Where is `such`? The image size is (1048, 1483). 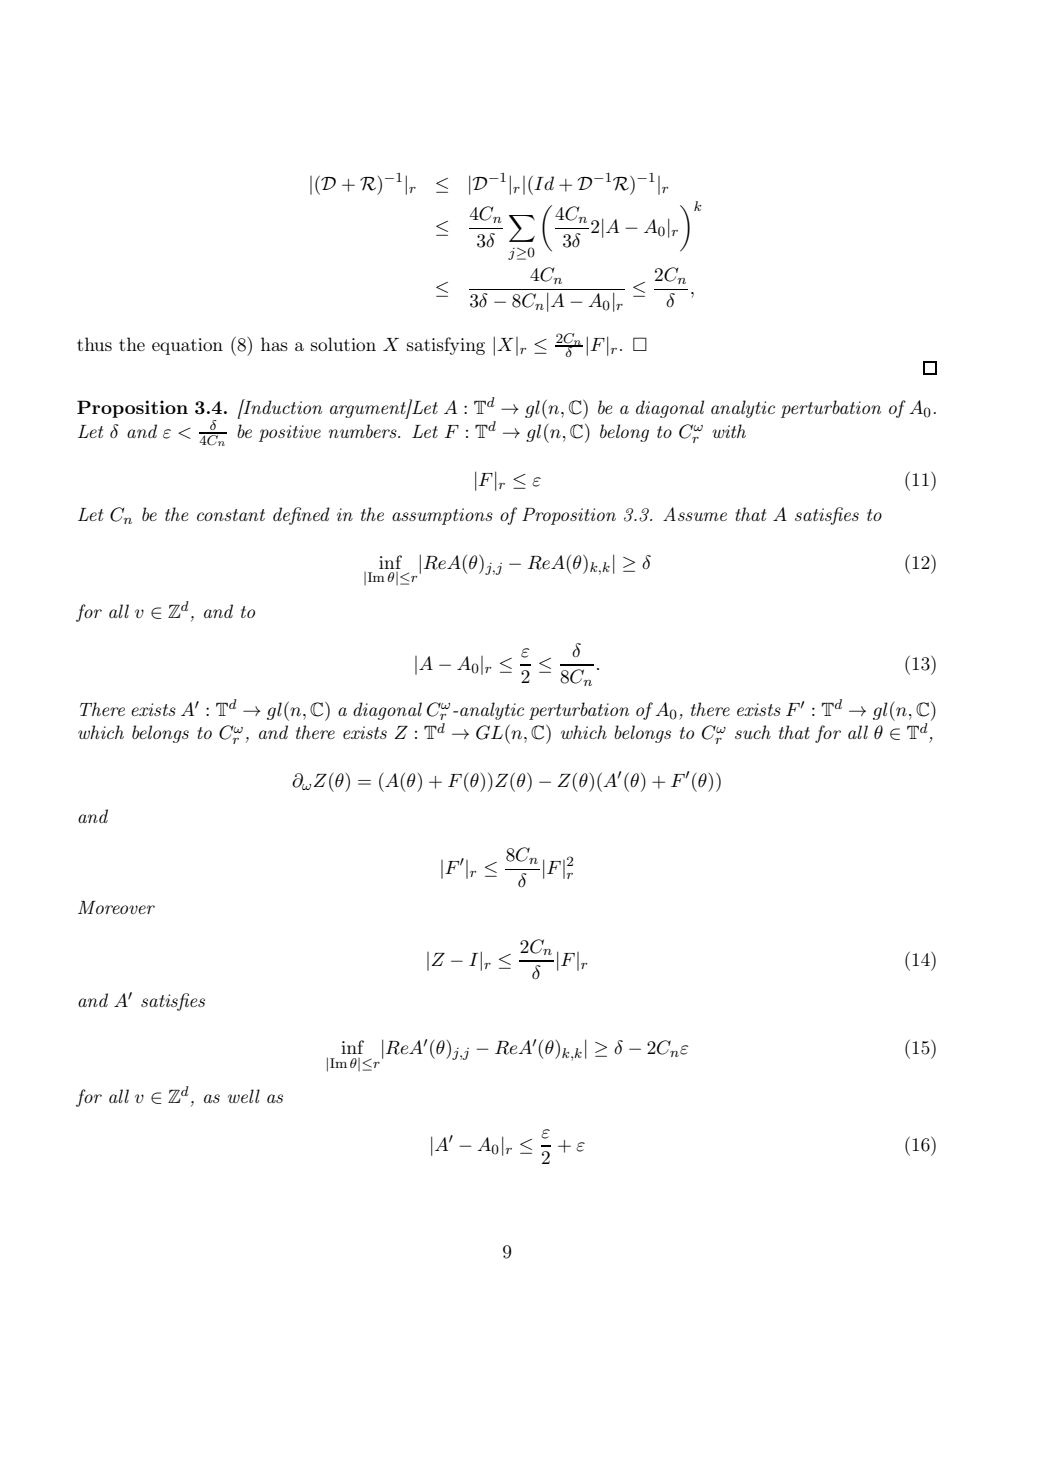 such is located at coordinates (753, 732).
